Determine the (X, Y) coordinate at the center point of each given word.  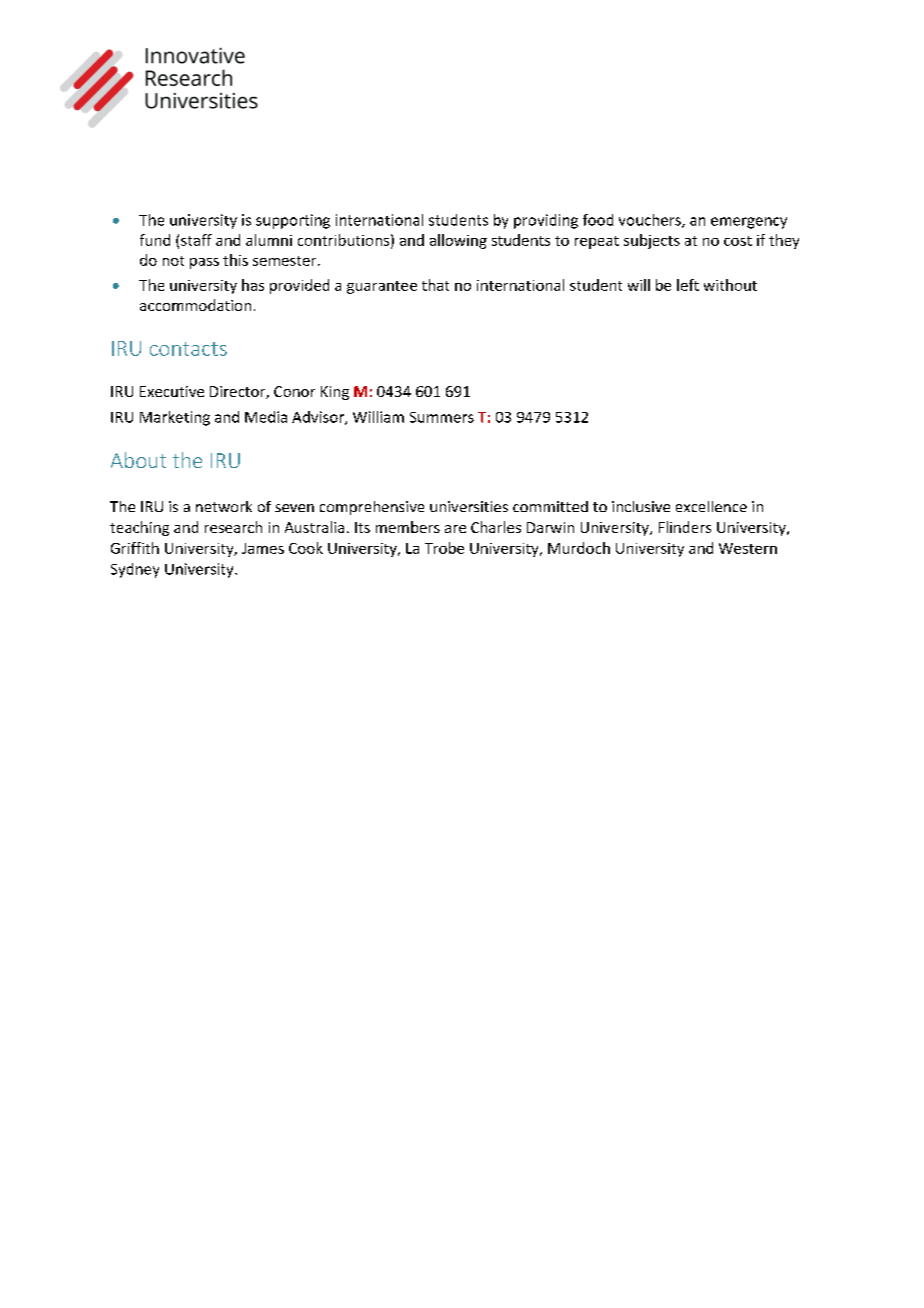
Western (748, 548)
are (455, 529)
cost (738, 241)
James (263, 548)
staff (196, 240)
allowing (458, 241)
